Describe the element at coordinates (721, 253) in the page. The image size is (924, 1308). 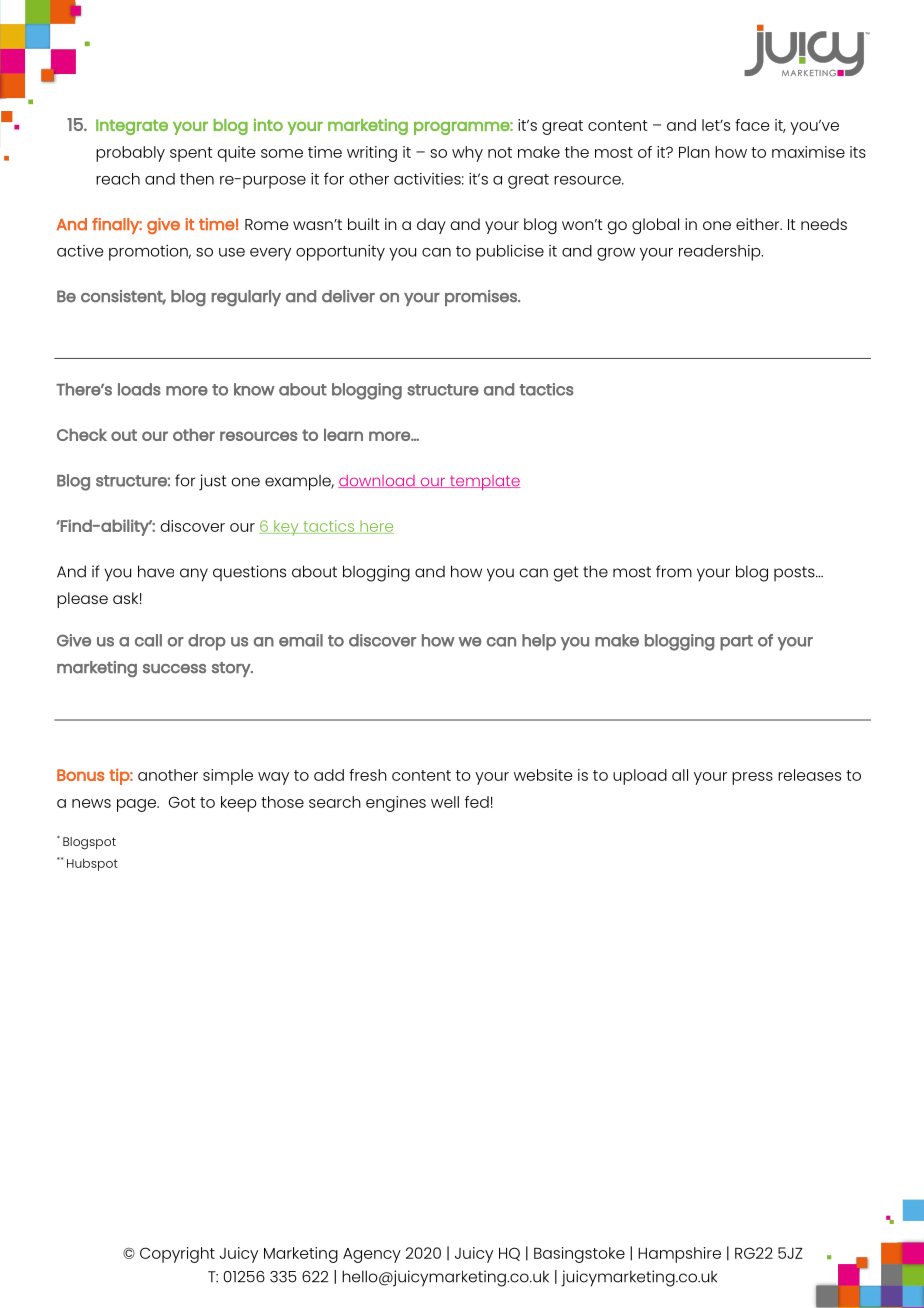
I see `readership` at that location.
